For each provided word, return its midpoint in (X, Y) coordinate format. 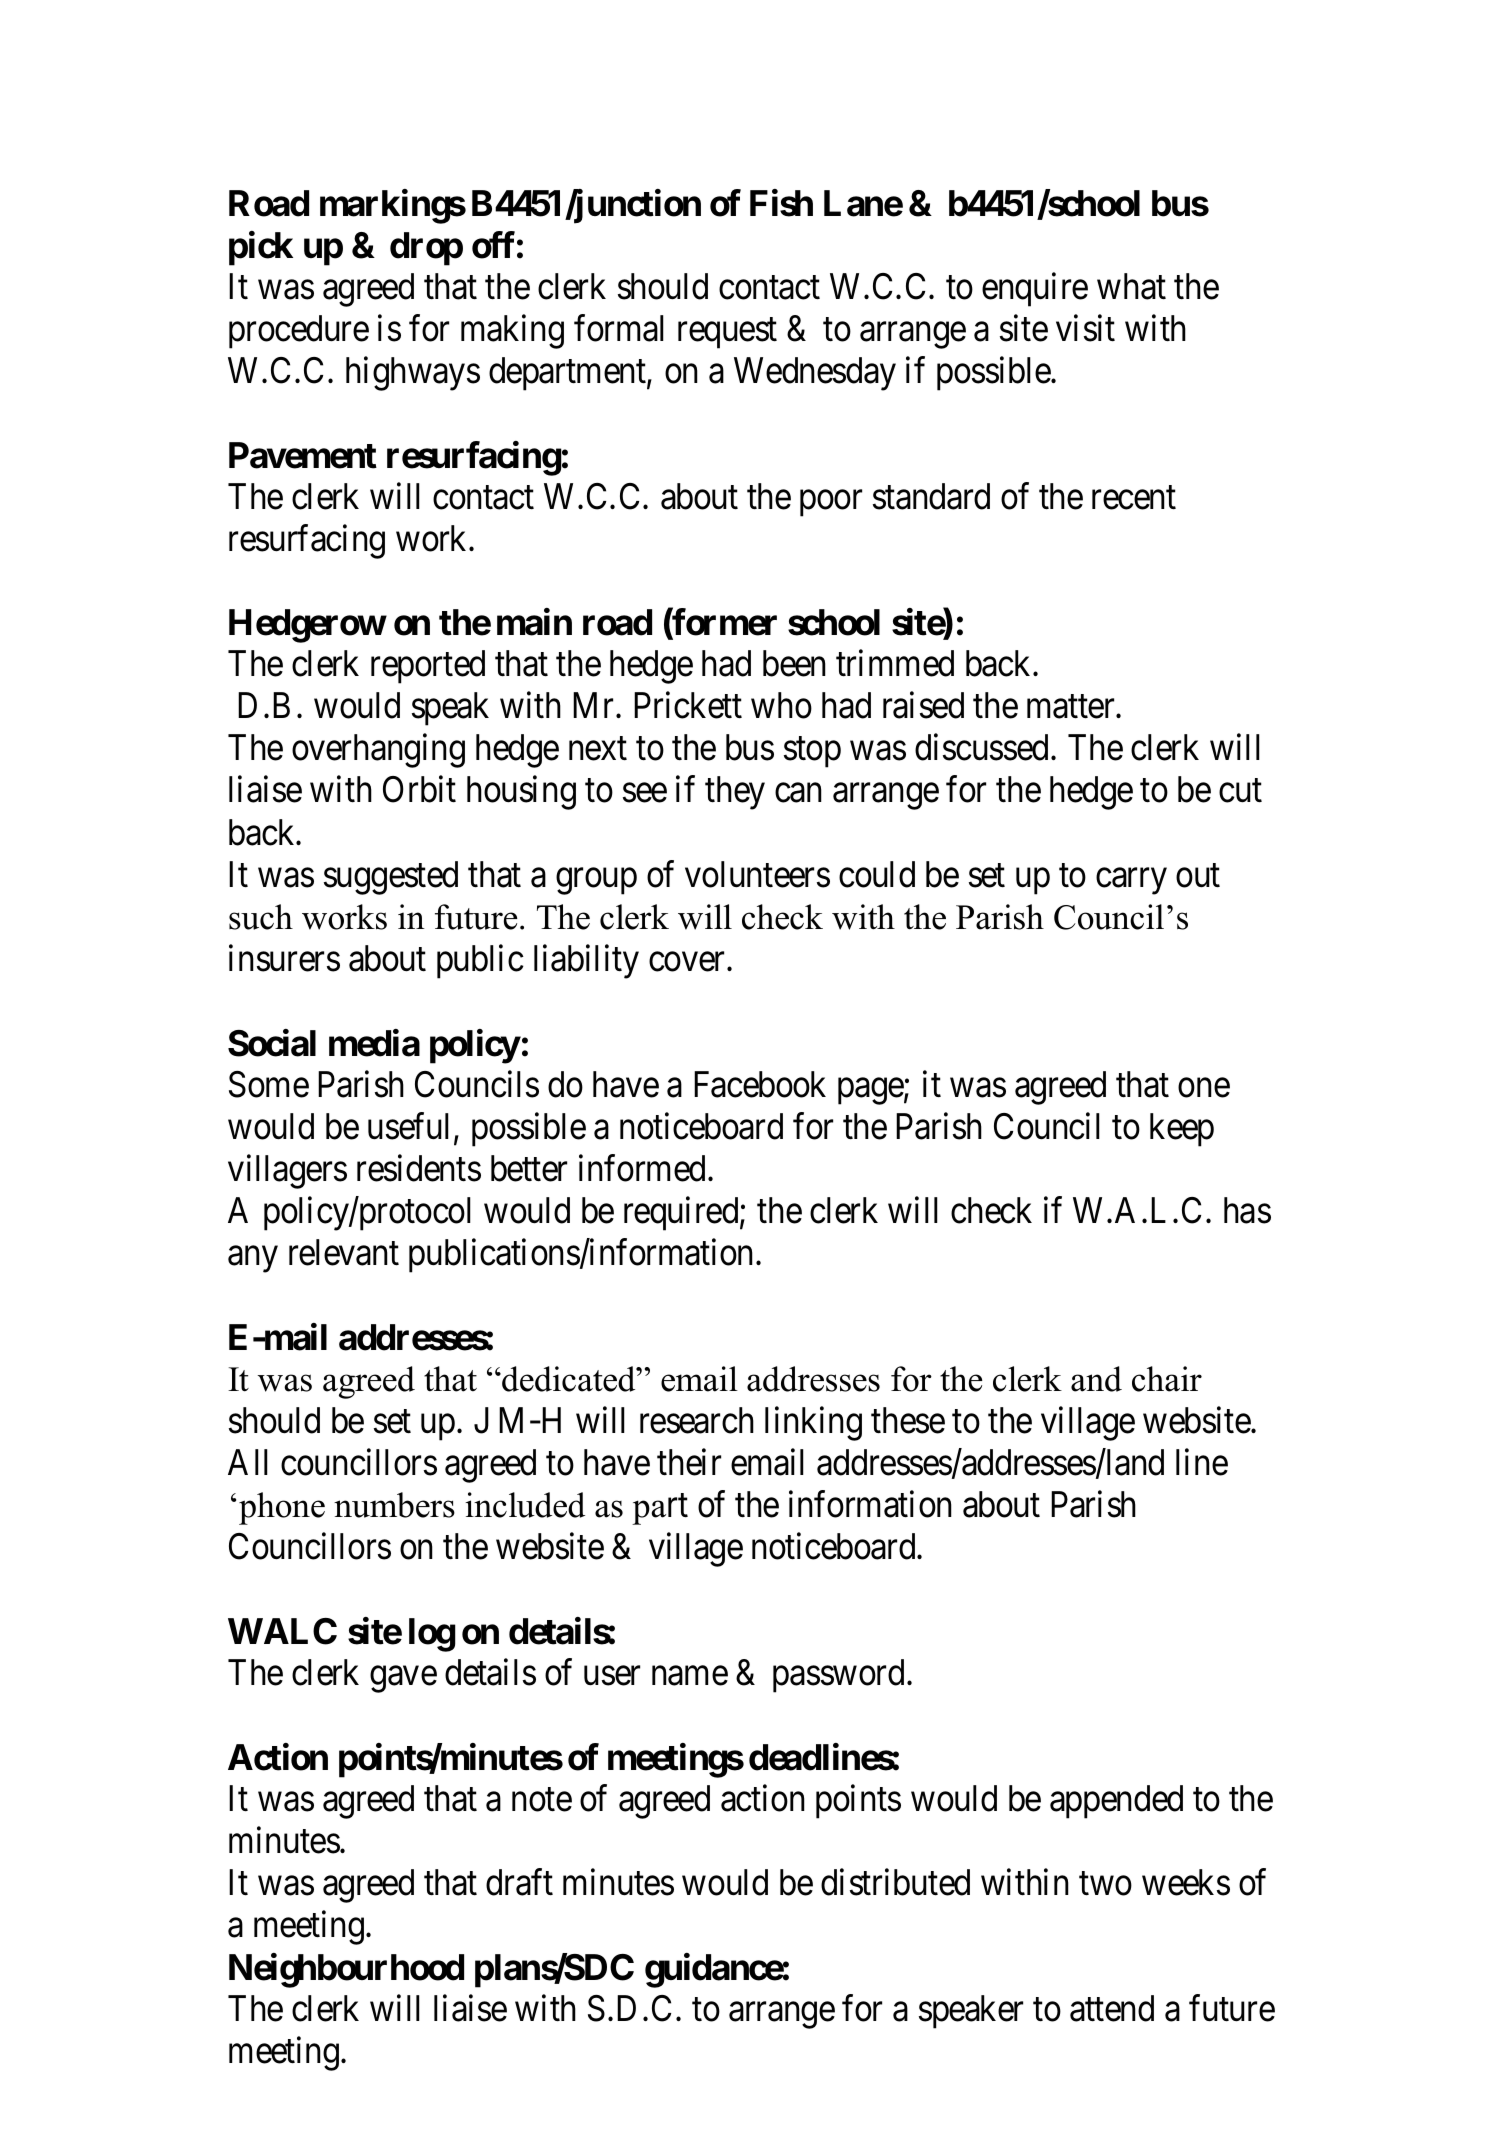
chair (1167, 1379)
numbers (394, 1505)
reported (428, 667)
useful (411, 1127)
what (1131, 286)
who (781, 705)
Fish (781, 203)
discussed (981, 747)
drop (426, 249)
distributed (895, 1882)
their (689, 1462)
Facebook (760, 1084)
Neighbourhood (346, 1970)
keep (1182, 1130)
